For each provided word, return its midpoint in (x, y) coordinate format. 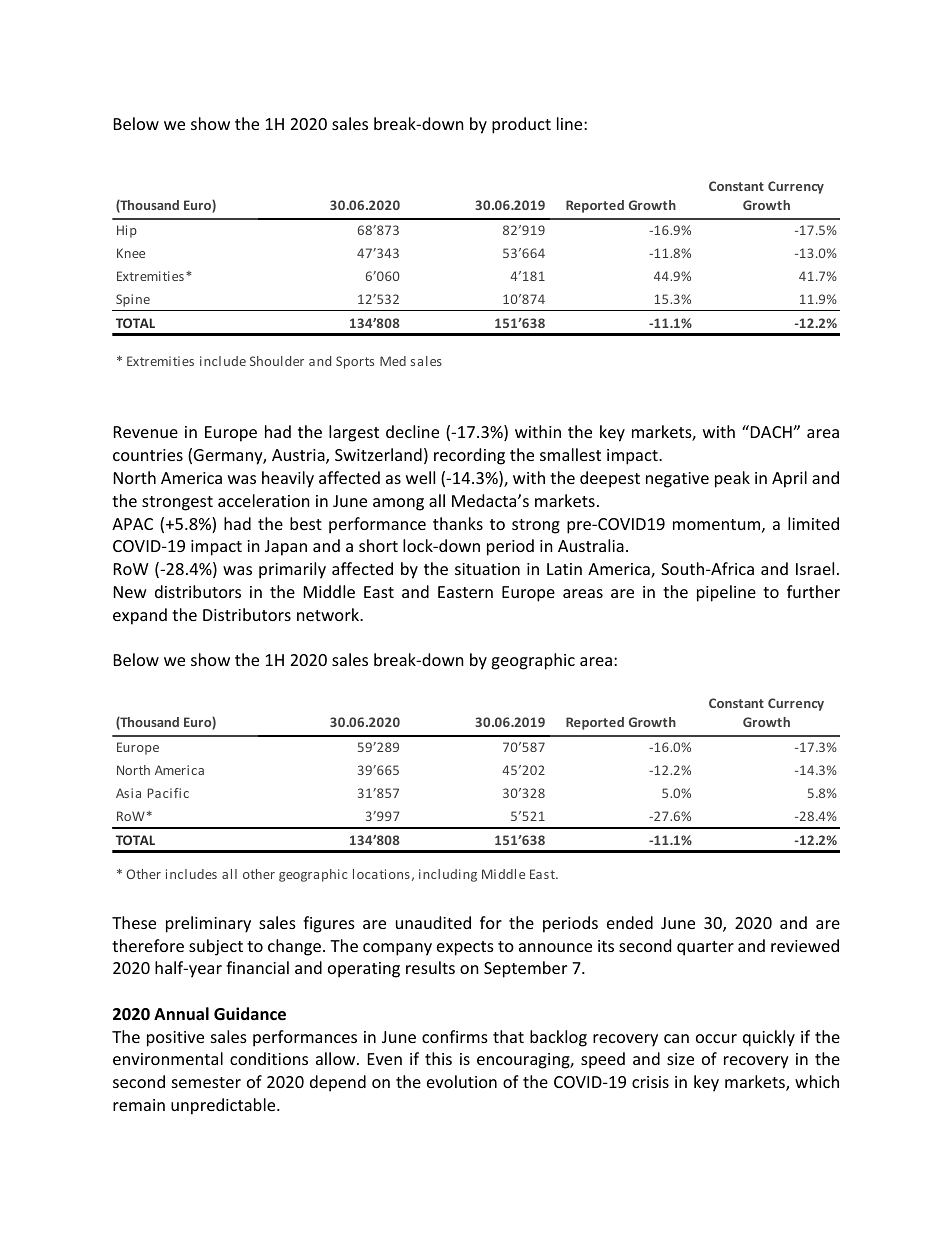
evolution (462, 1081)
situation (487, 569)
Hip (127, 231)
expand (140, 616)
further (813, 591)
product (521, 125)
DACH (772, 432)
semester (206, 1082)
